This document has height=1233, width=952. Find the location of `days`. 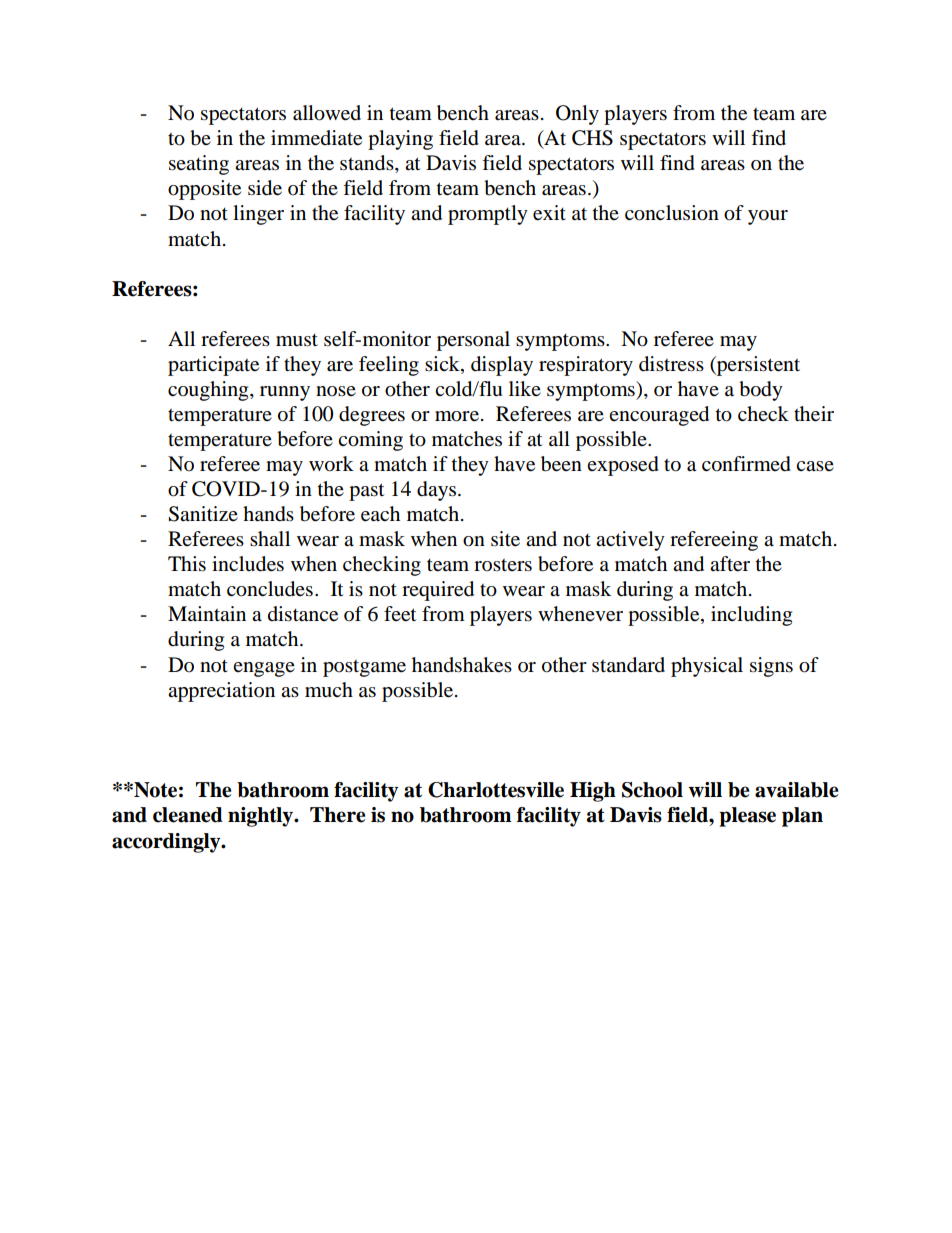

days is located at coordinates (436, 491).
